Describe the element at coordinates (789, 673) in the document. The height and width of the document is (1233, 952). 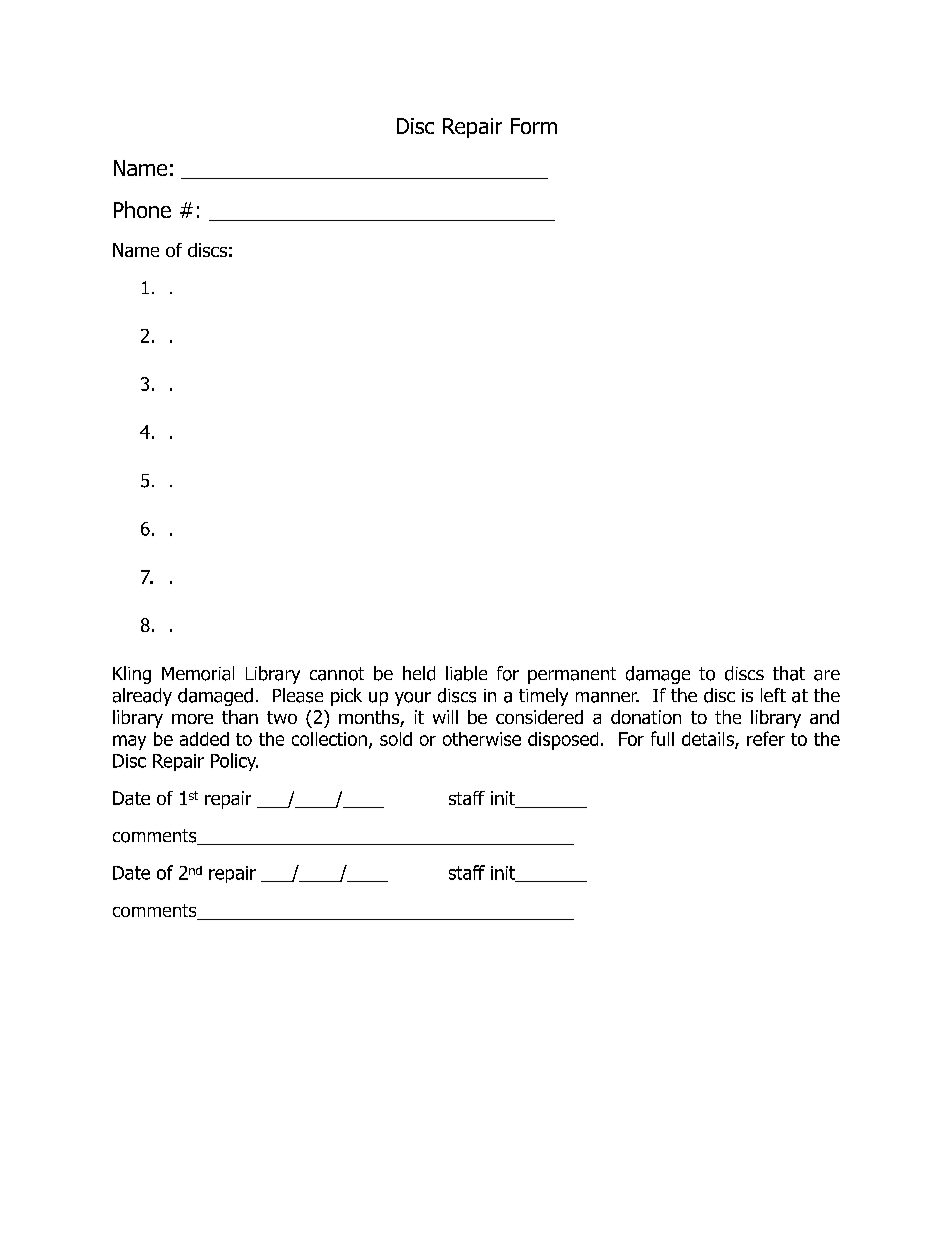
I see `that` at that location.
